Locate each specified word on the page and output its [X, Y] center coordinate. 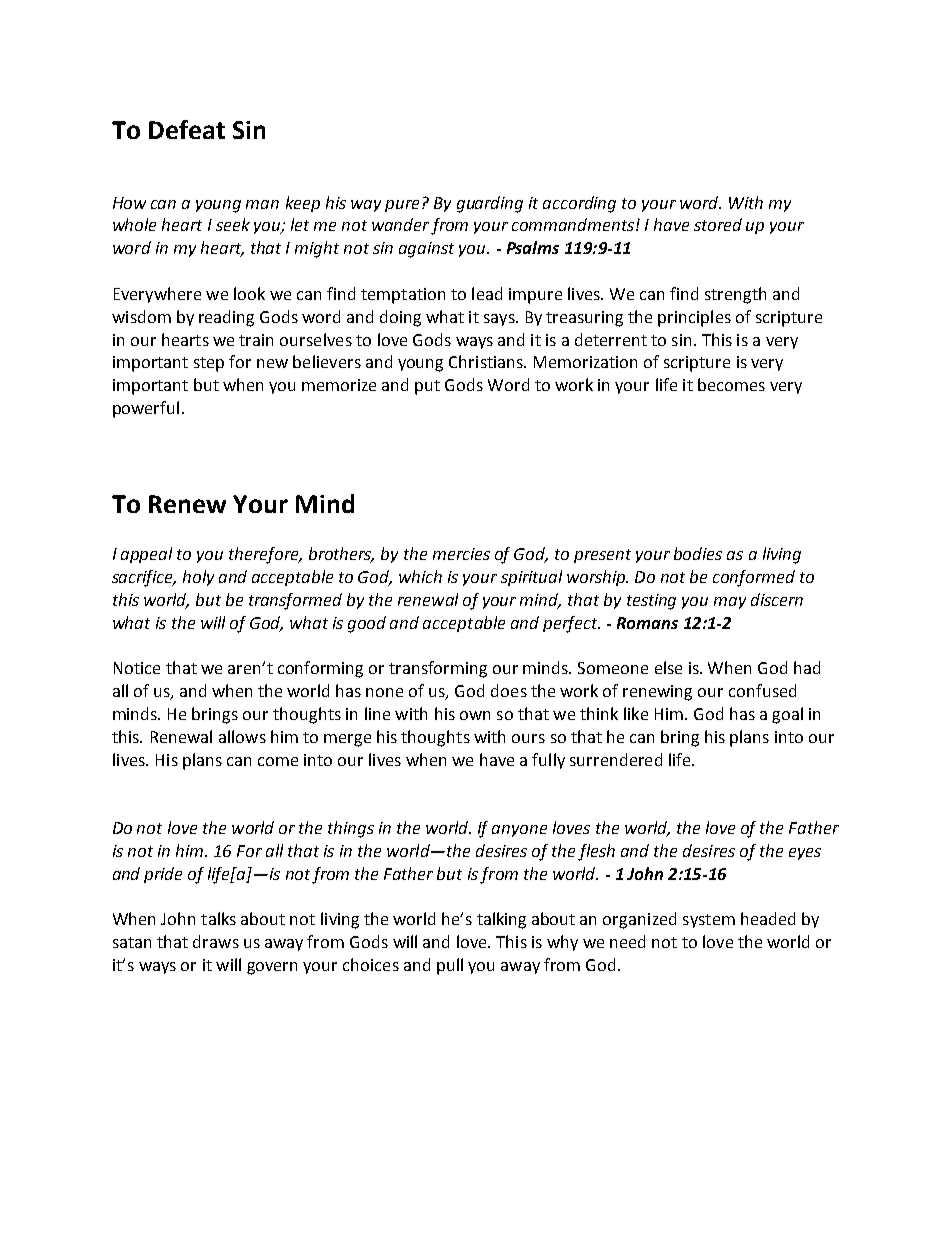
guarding [490, 204]
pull [450, 966]
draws [216, 941]
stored [718, 224]
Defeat [187, 129]
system [709, 921]
